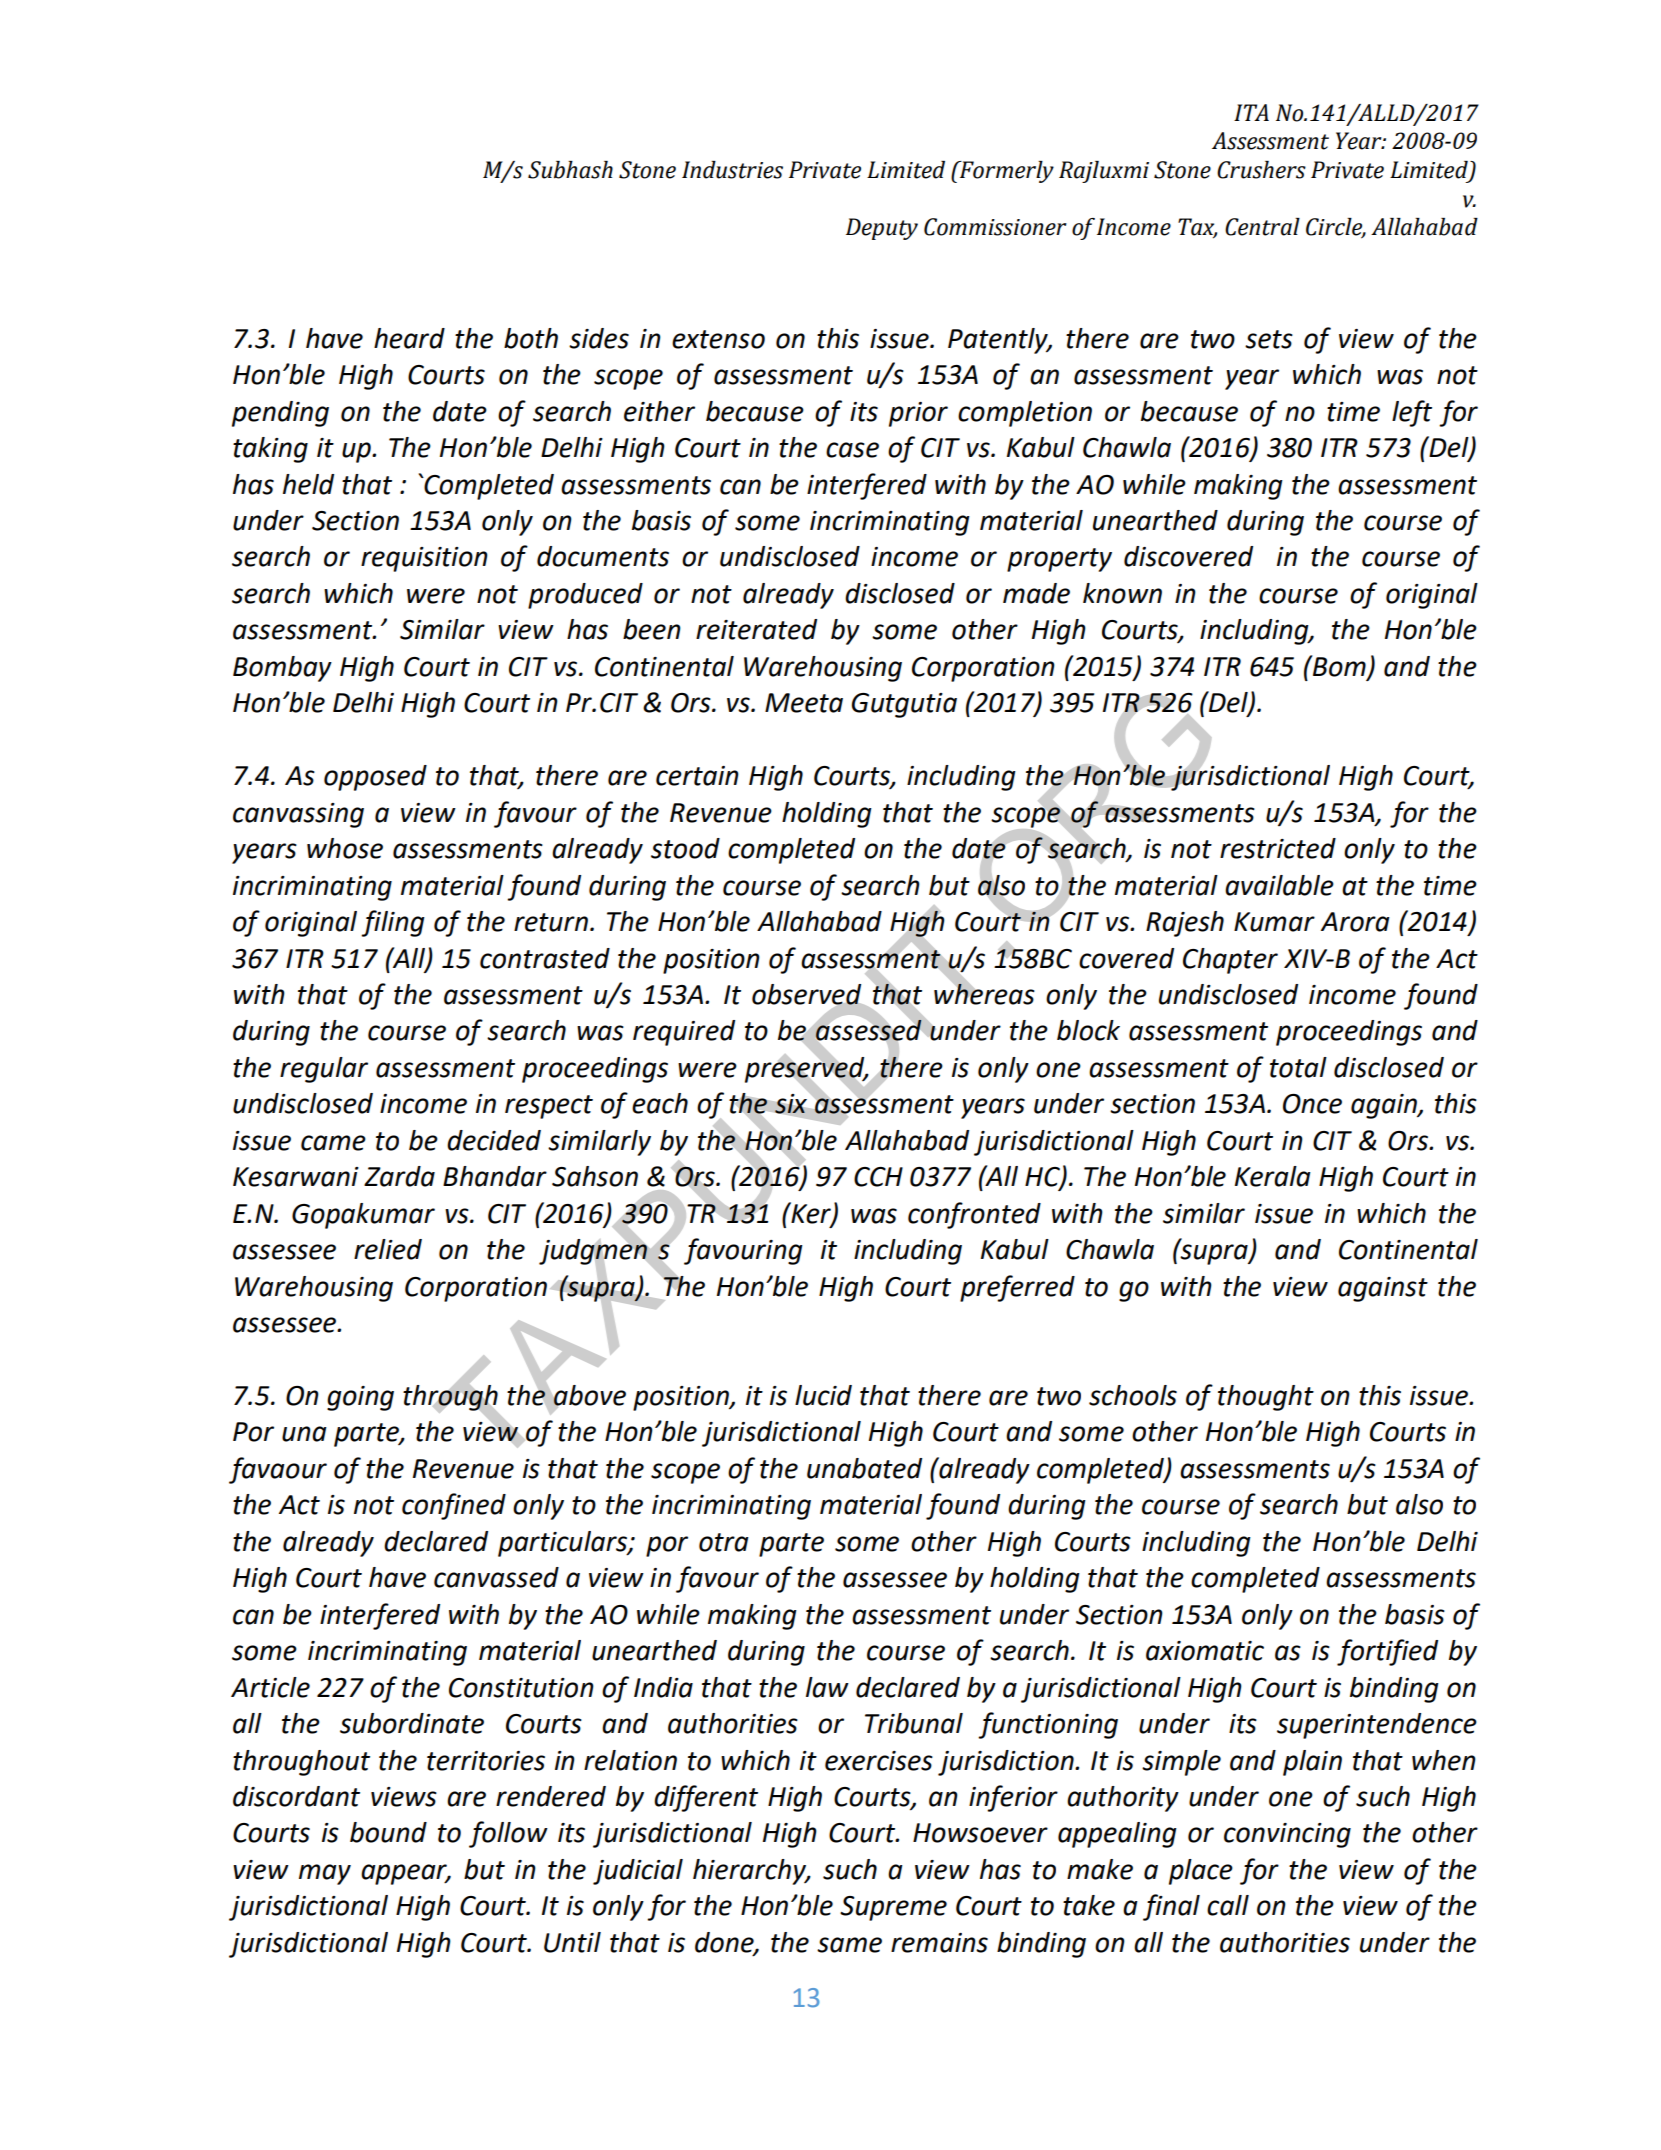 The width and height of the image is (1661, 2150). I want to click on relied, so click(388, 1249).
